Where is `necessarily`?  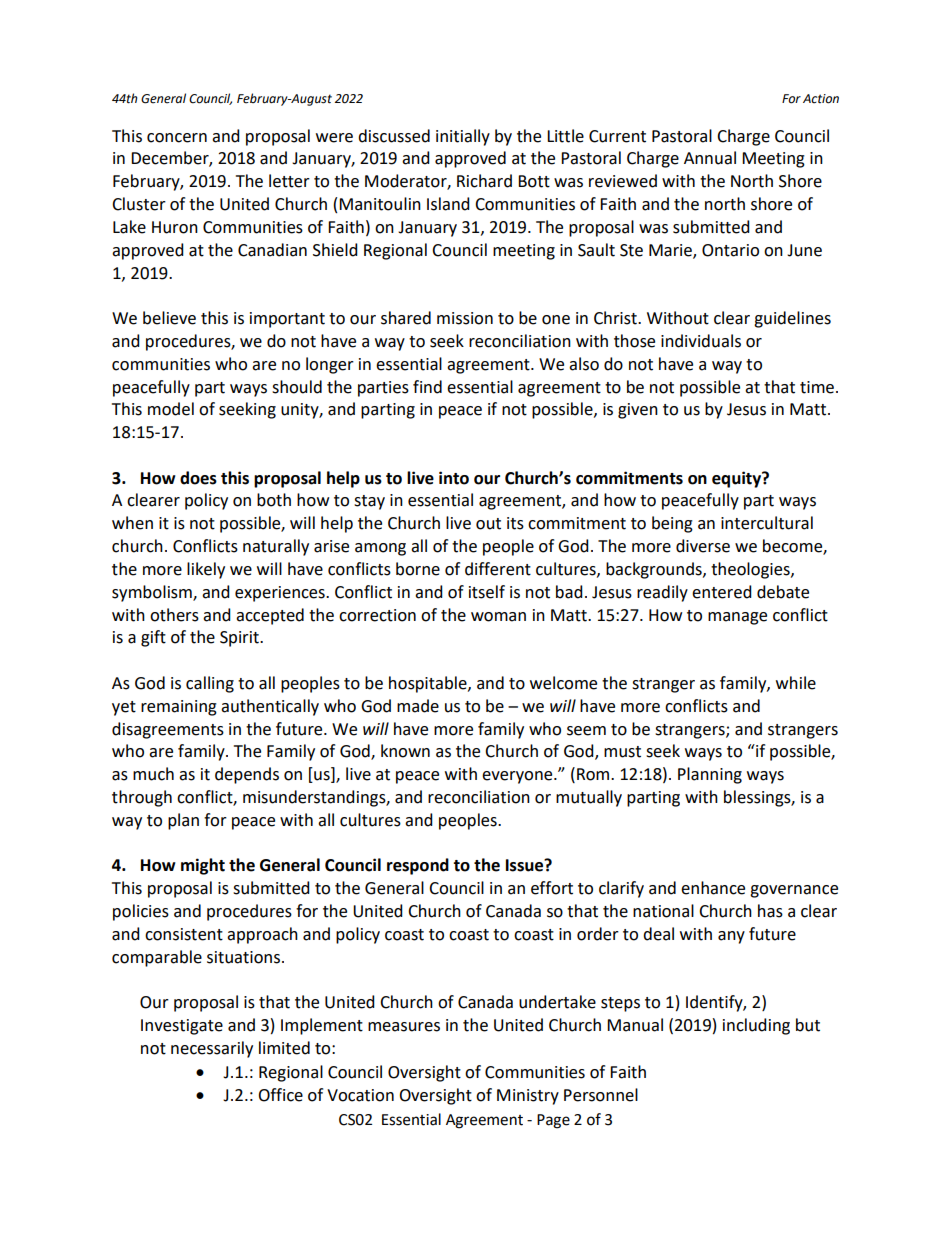 necessarily is located at coordinates (212, 1049).
